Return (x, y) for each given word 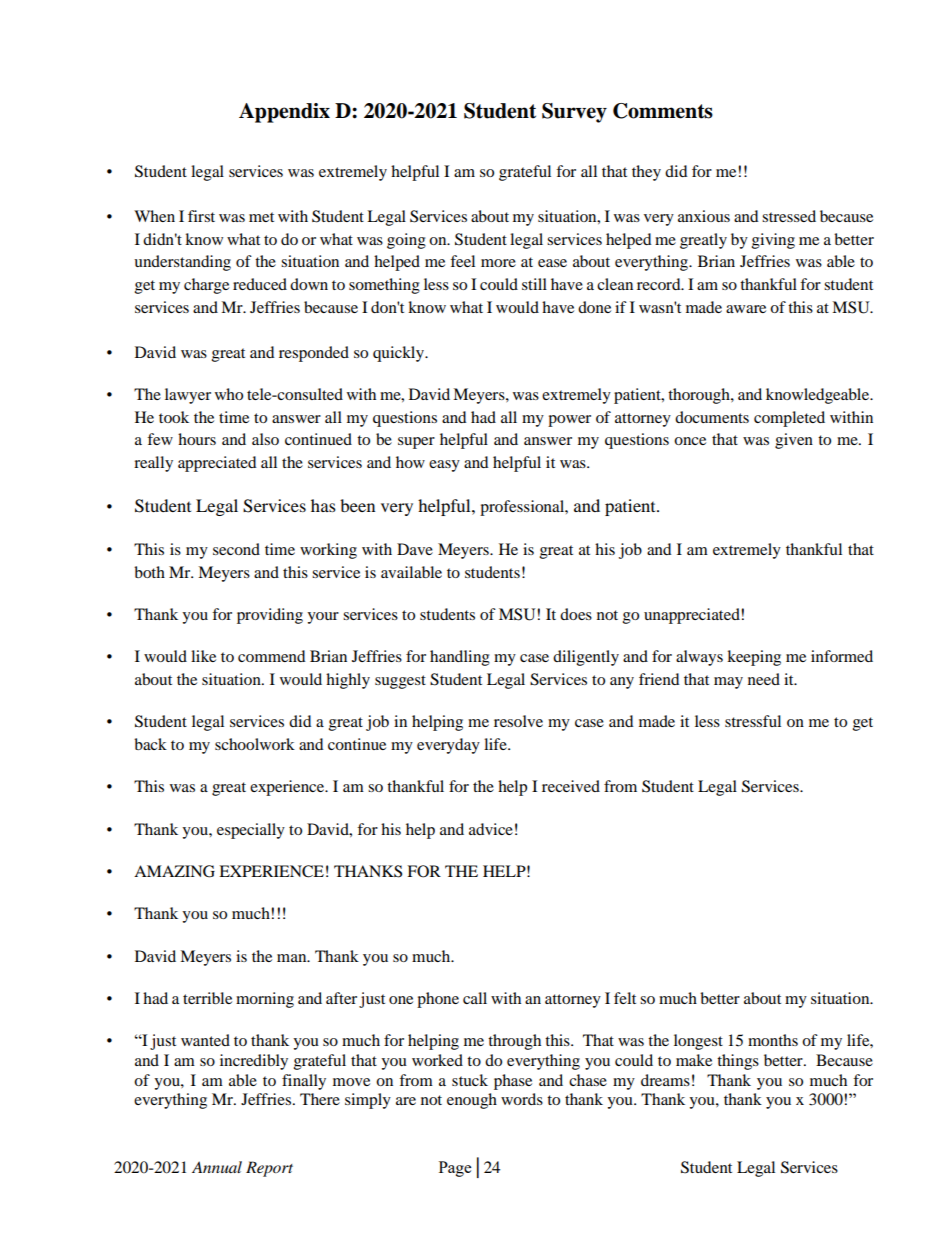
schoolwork (255, 744)
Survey (574, 113)
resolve (518, 721)
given (794, 441)
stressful (753, 721)
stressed (789, 216)
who (229, 394)
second (236, 549)
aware (746, 309)
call (475, 998)
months (773, 1040)
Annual (217, 1167)
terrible (207, 998)
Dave (415, 549)
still (534, 284)
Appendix (284, 113)
